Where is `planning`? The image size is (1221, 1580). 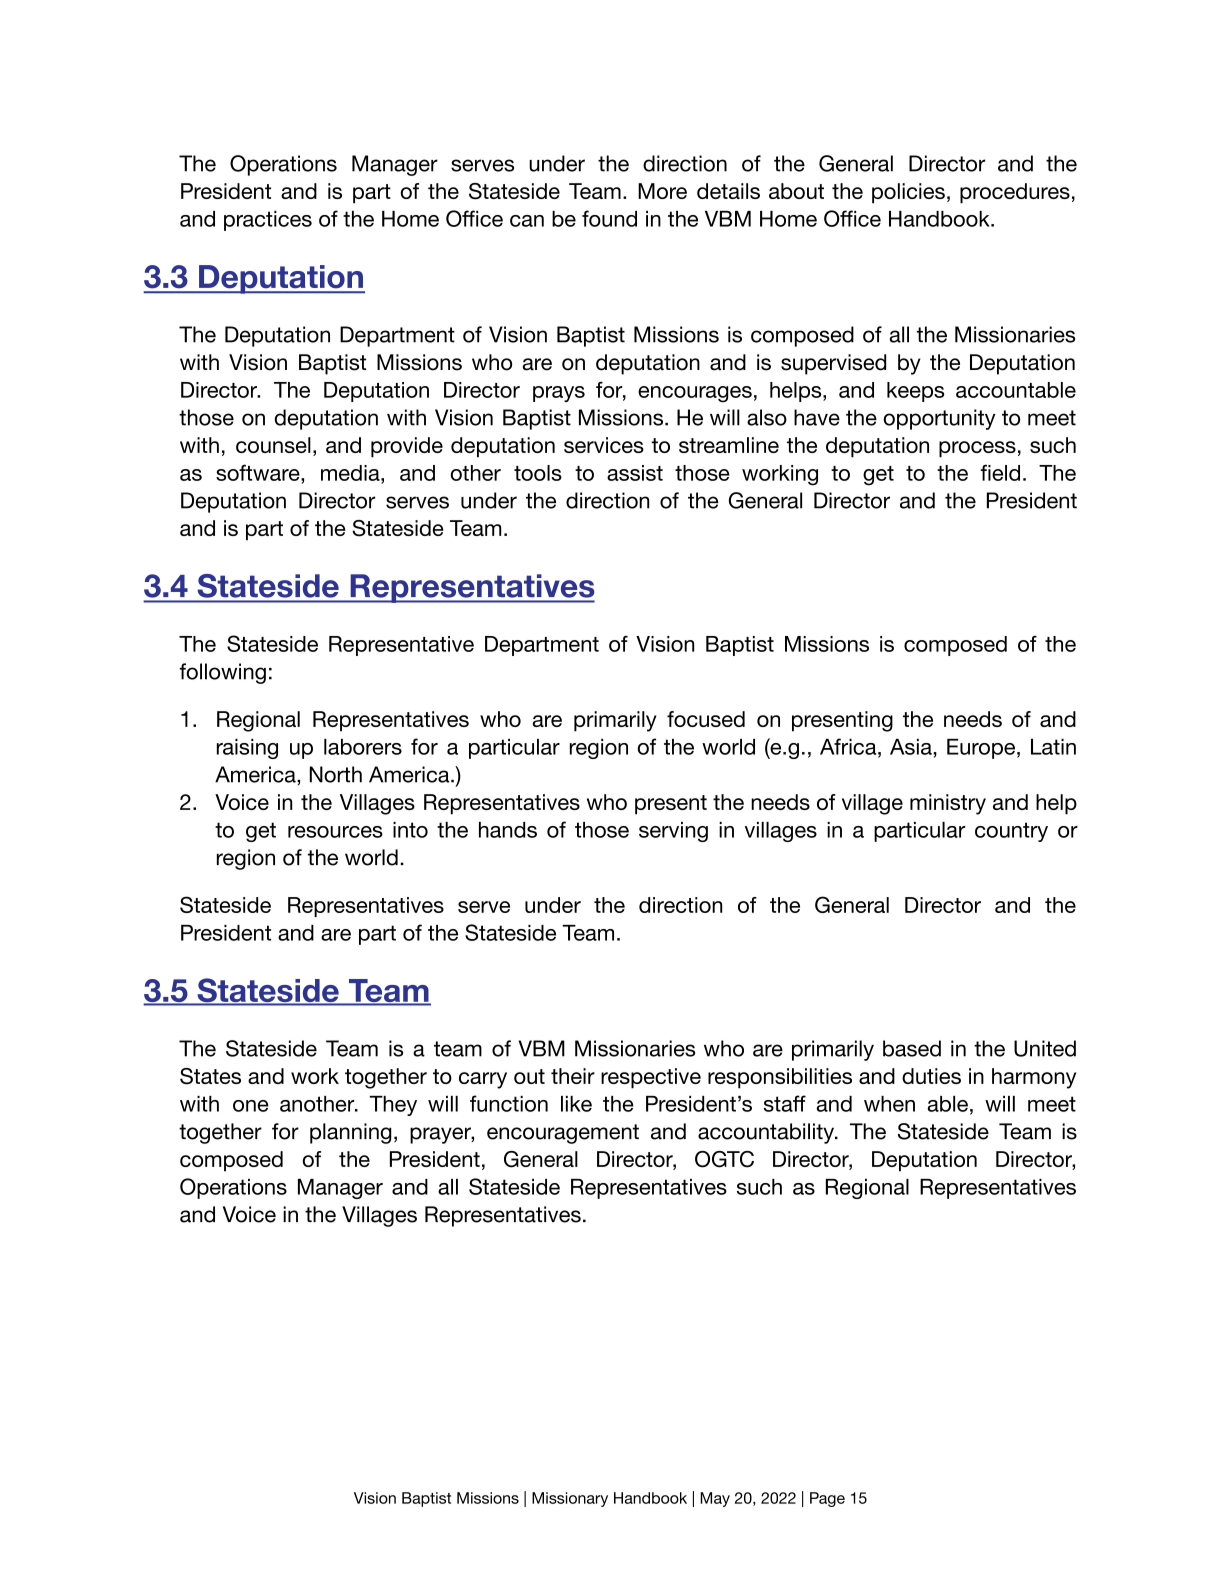
planning is located at coordinates (350, 1133).
